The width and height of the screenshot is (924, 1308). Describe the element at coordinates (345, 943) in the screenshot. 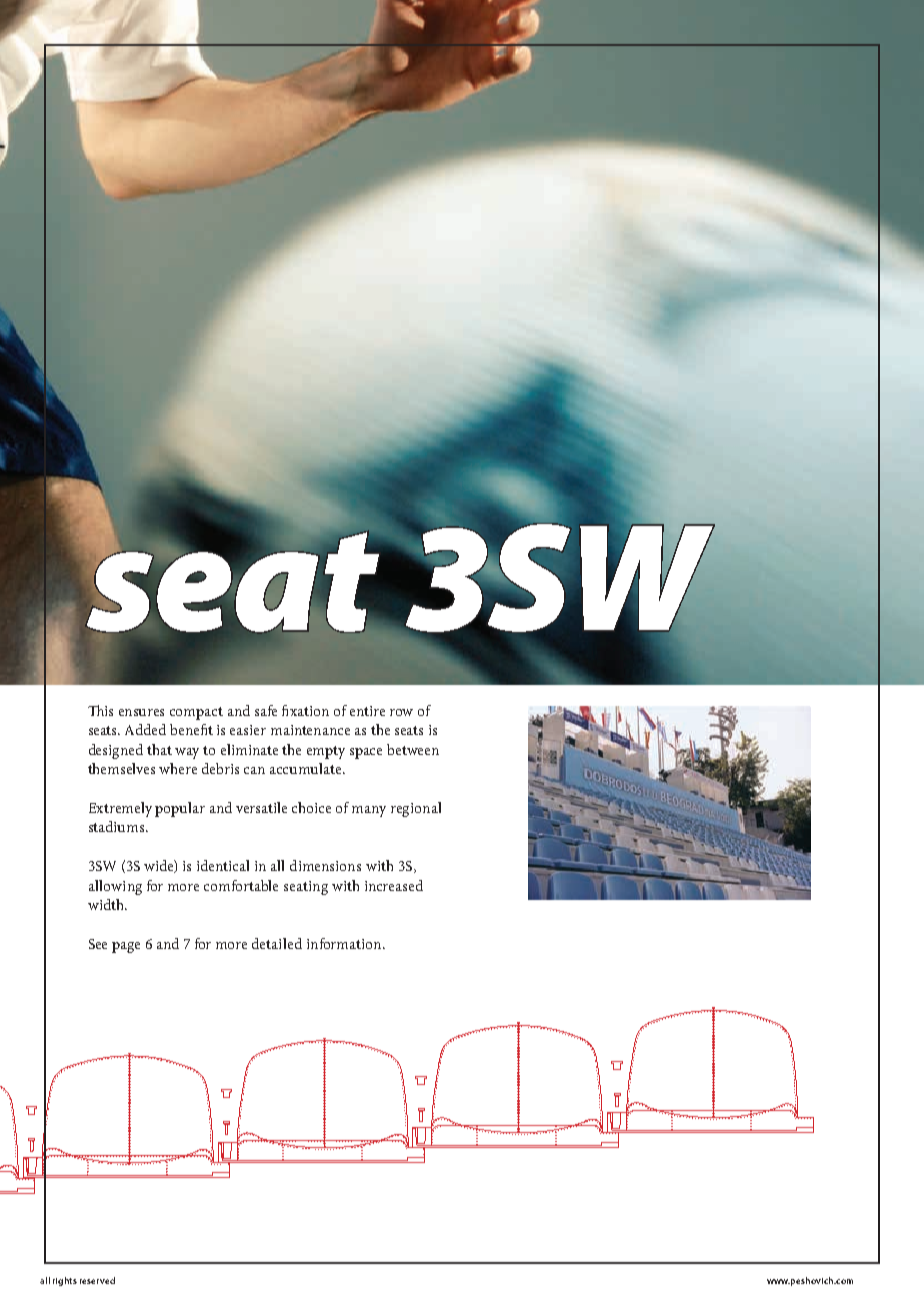

I see `information` at that location.
